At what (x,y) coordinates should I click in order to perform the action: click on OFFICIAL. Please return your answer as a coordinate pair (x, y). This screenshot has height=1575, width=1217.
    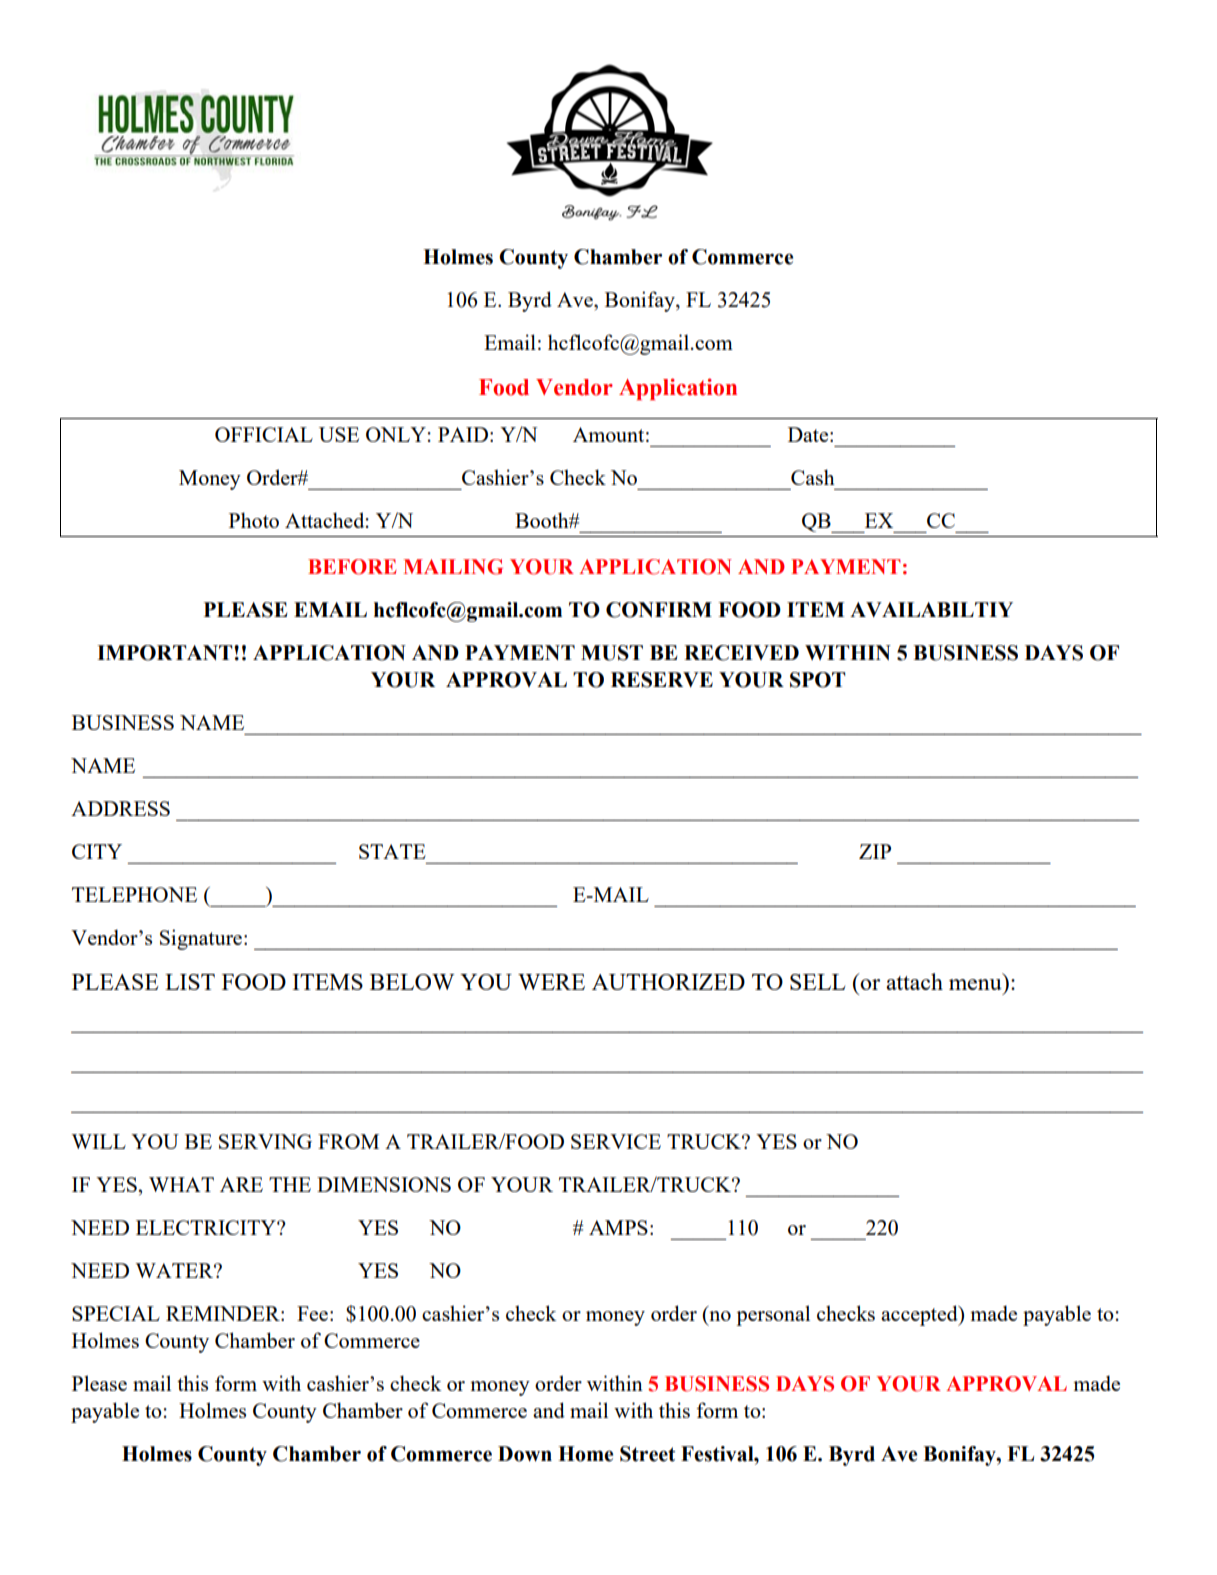
    Looking at the image, I should click on (264, 434).
